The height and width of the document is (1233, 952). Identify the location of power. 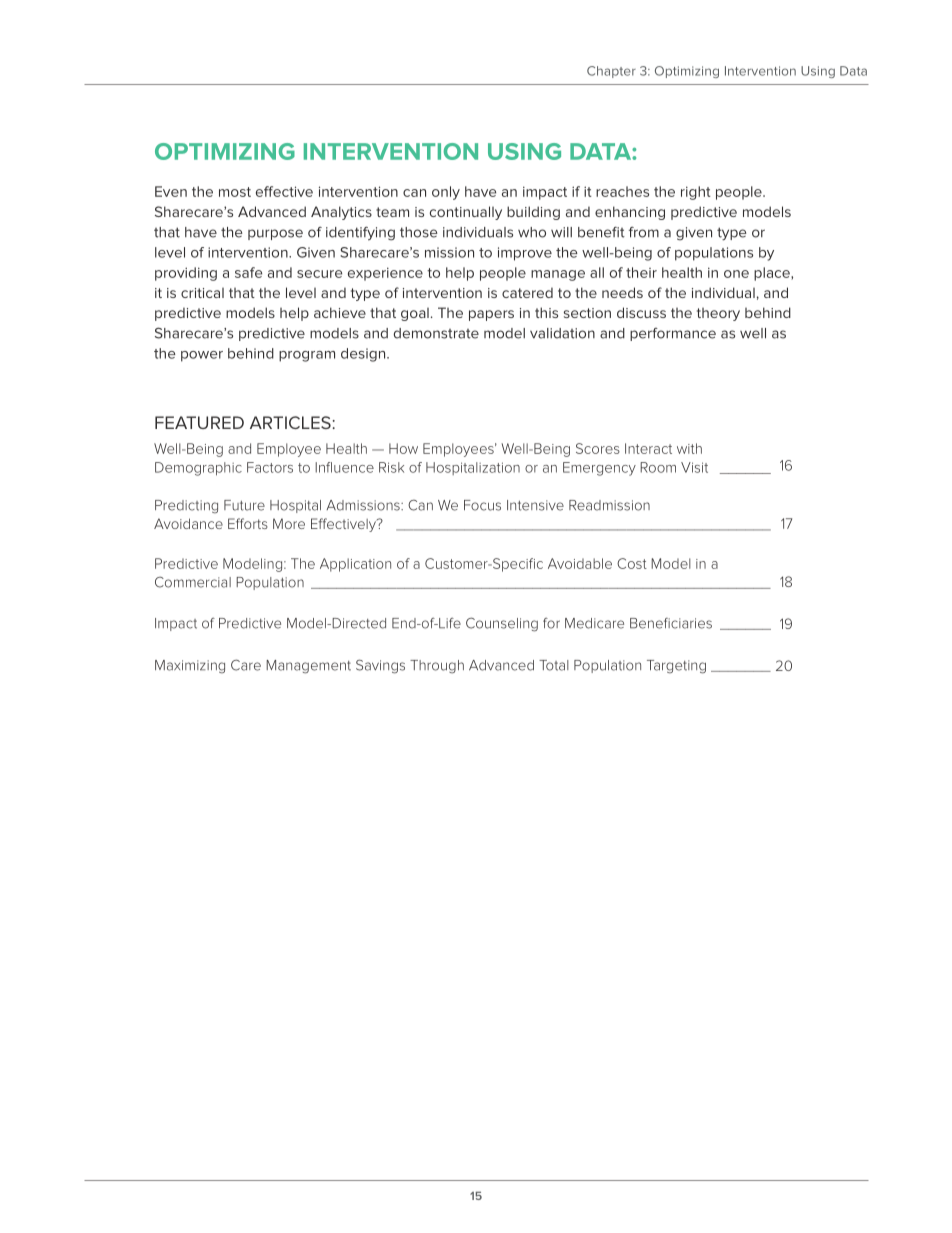
(202, 356).
